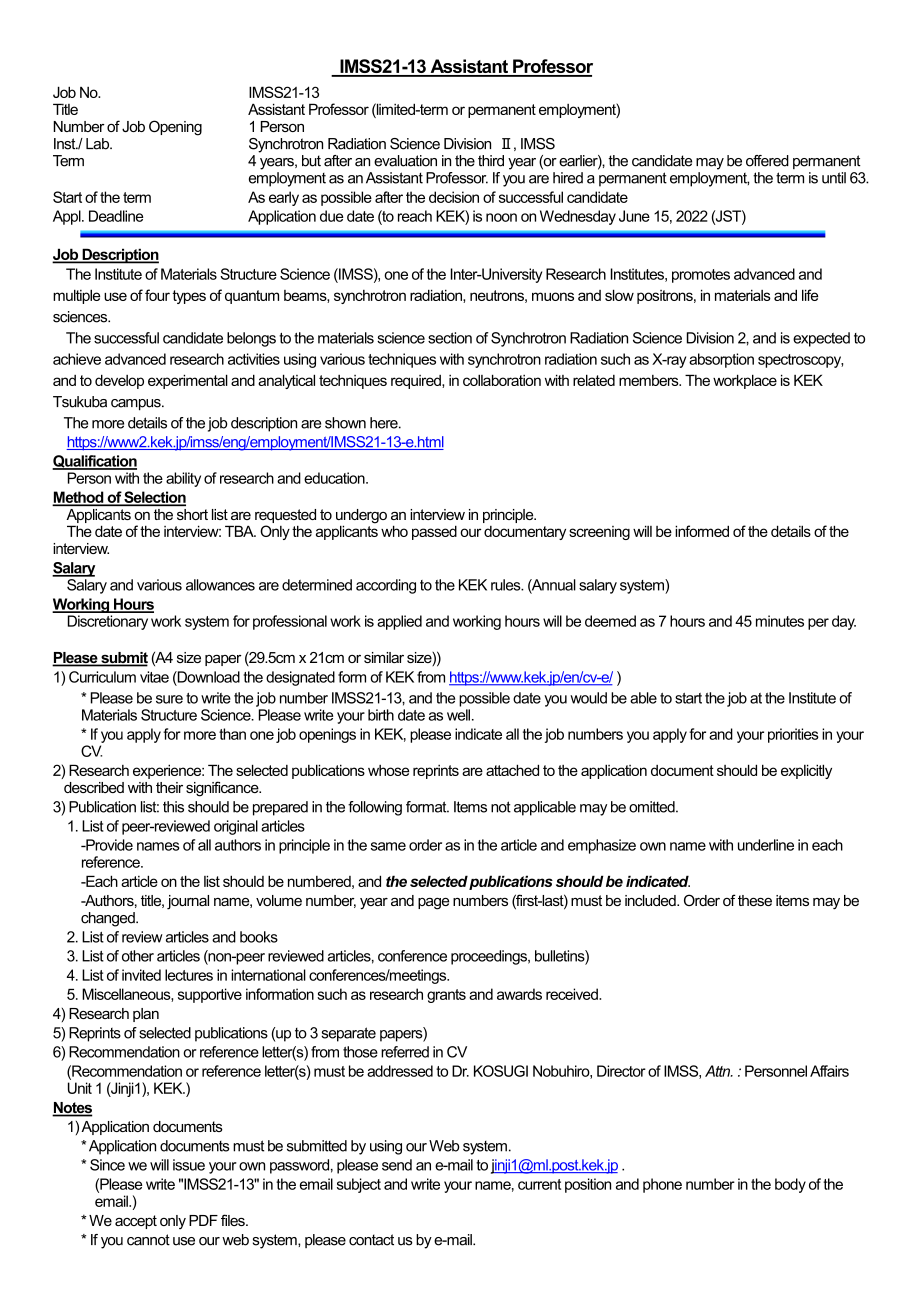 The height and width of the image is (1308, 924). Describe the element at coordinates (755, 900) in the image. I see `these` at that location.
